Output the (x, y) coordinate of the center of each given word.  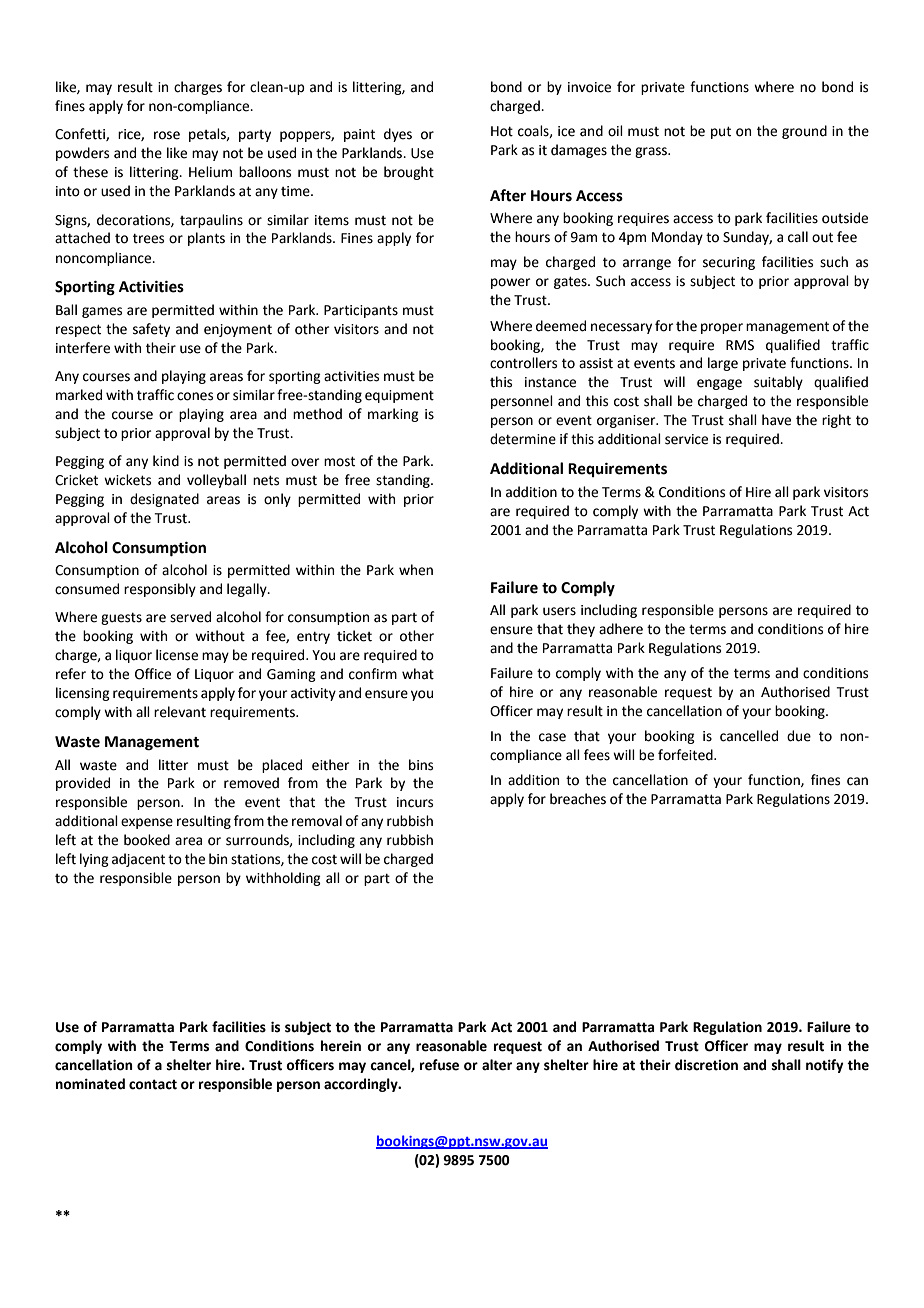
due (799, 736)
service (686, 439)
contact (153, 1084)
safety (151, 330)
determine (523, 439)
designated (164, 500)
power (510, 283)
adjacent (138, 860)
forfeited (686, 755)
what (418, 674)
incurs (415, 802)
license (177, 655)
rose (167, 135)
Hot (502, 131)
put (721, 132)
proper (722, 328)
